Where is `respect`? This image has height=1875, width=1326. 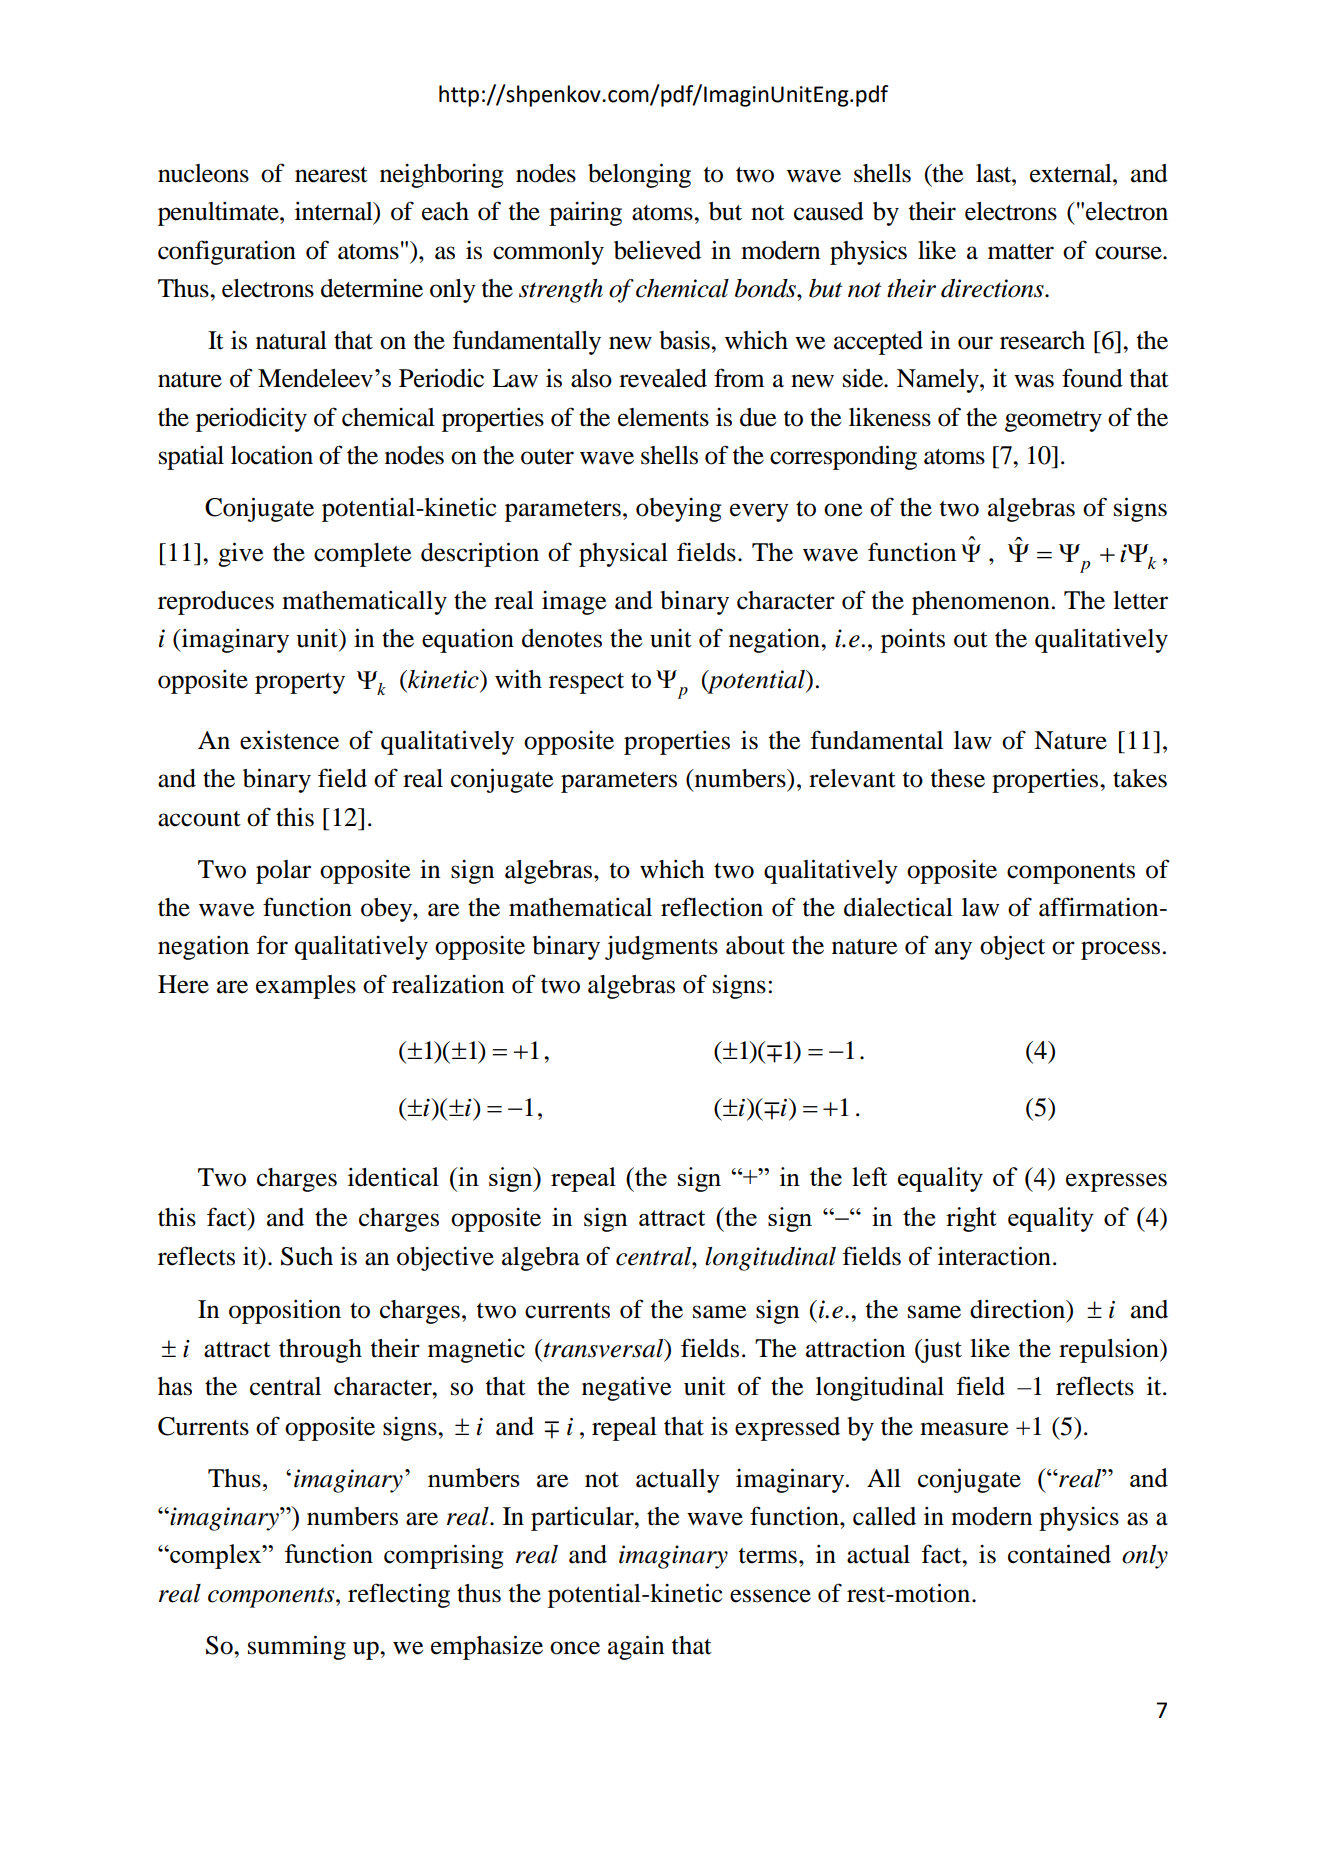 respect is located at coordinates (586, 683).
